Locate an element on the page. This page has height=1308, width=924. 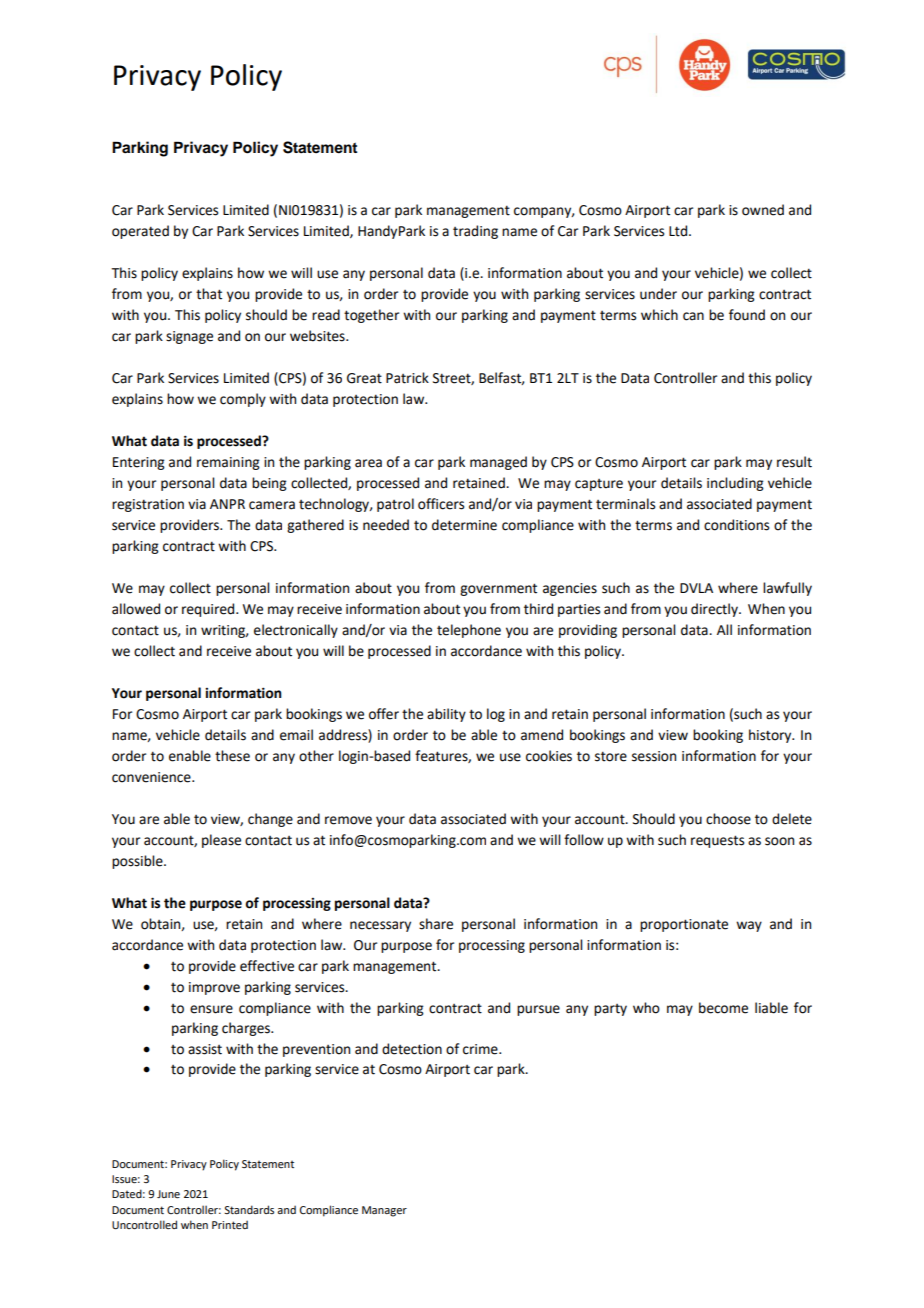
that is located at coordinates (209, 294).
